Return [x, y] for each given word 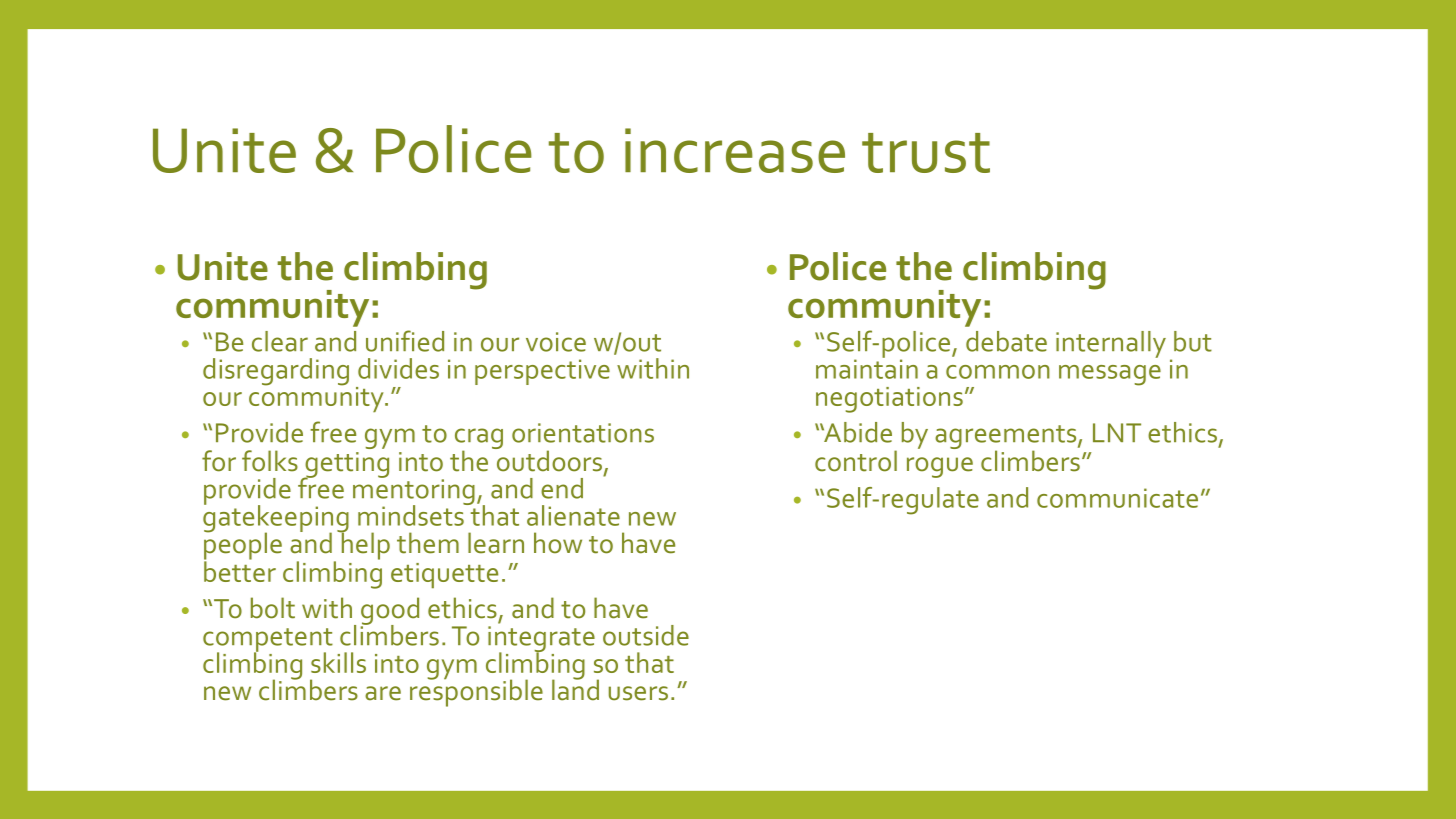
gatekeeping [276, 519]
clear [280, 341]
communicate [1117, 498]
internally [1111, 344]
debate [1006, 341]
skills [338, 662]
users [638, 693]
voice [556, 342]
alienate [573, 515]
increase [735, 150]
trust [926, 153]
